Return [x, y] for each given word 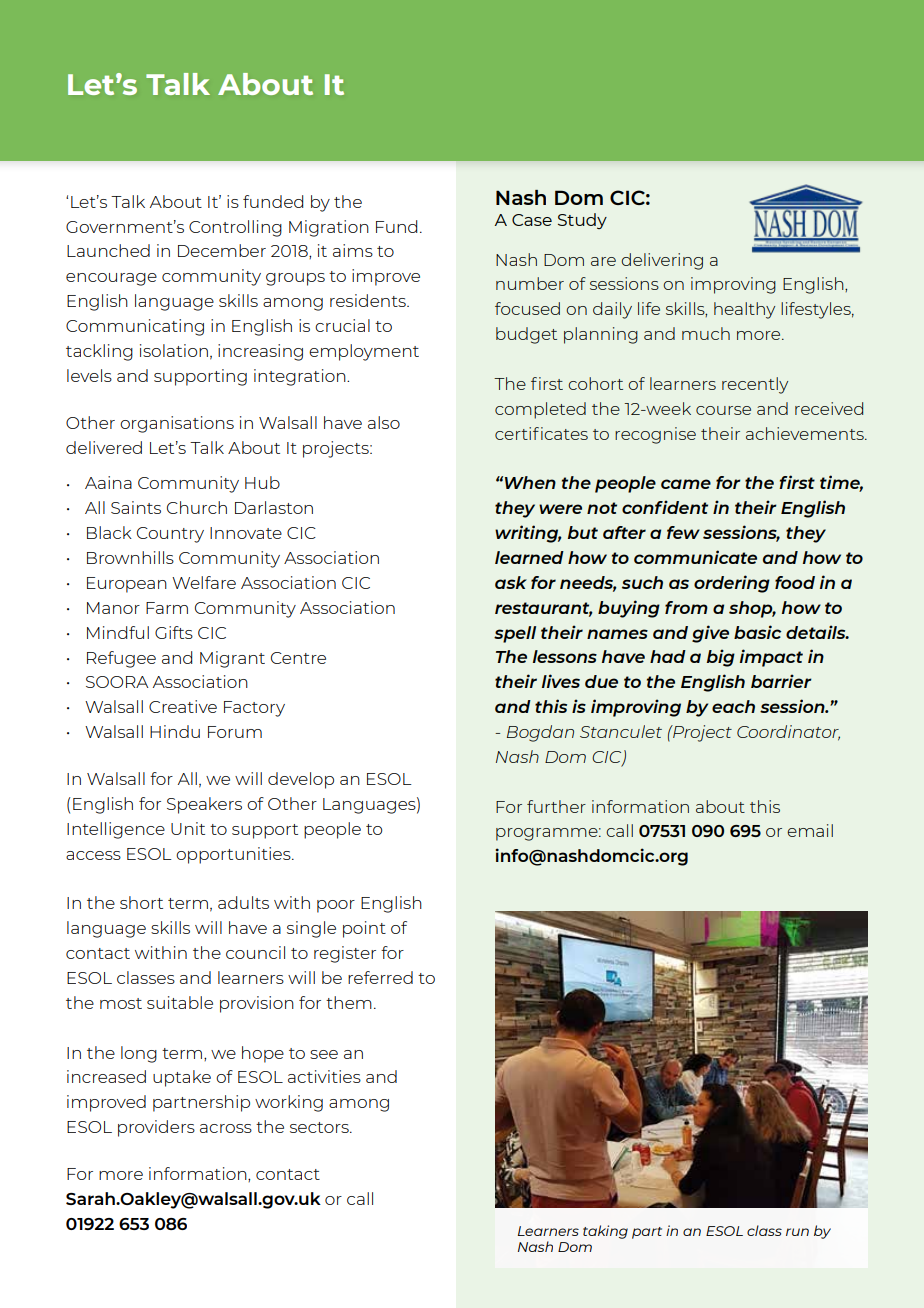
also [384, 422]
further [556, 806]
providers [156, 1128]
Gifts [174, 632]
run [797, 1232]
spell [515, 634]
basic [757, 632]
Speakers [204, 805]
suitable [180, 1002]
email [810, 830]
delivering [662, 261]
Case [532, 220]
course [723, 410]
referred [380, 977]
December [222, 250]
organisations [177, 424]
